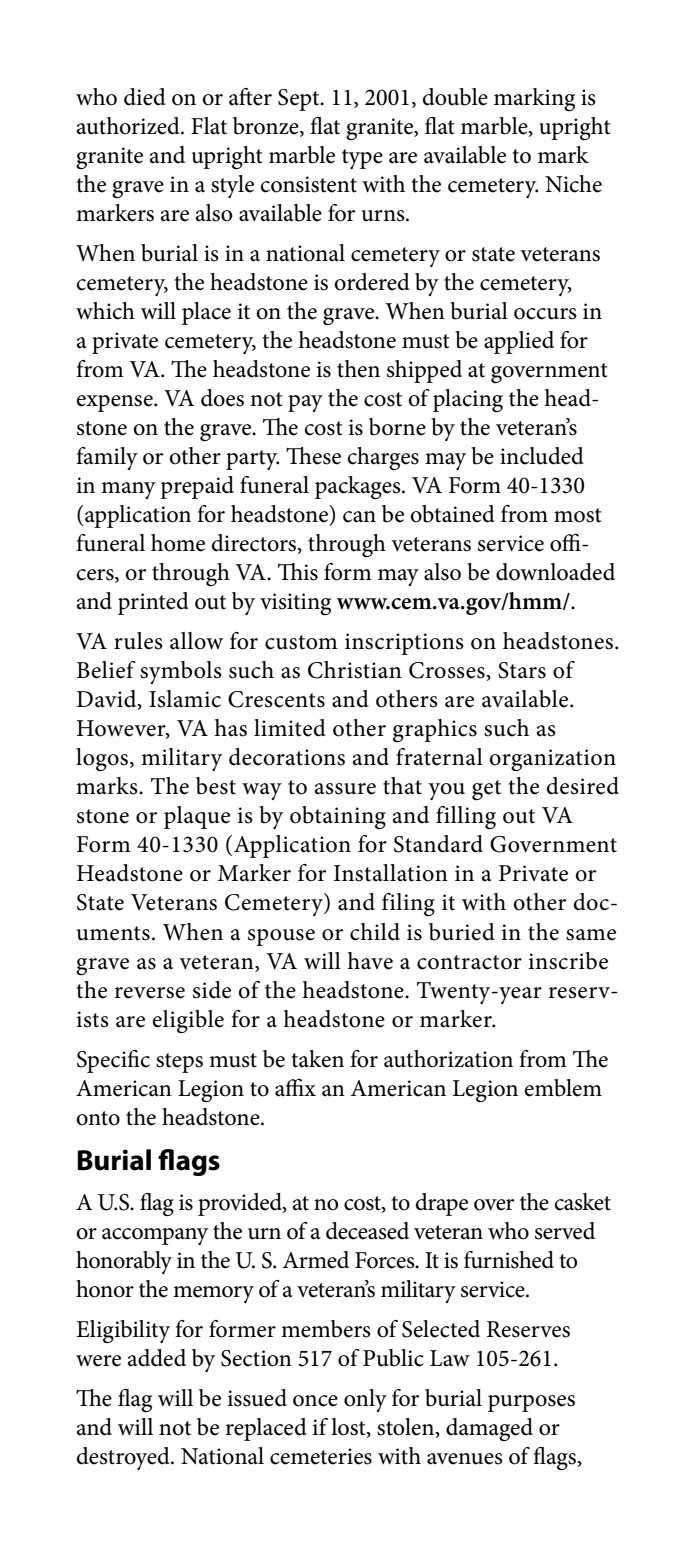 Image resolution: width=696 pixels, height=1568 pixels. Describe the element at coordinates (155, 1236) in the document. I see `accompany` at that location.
